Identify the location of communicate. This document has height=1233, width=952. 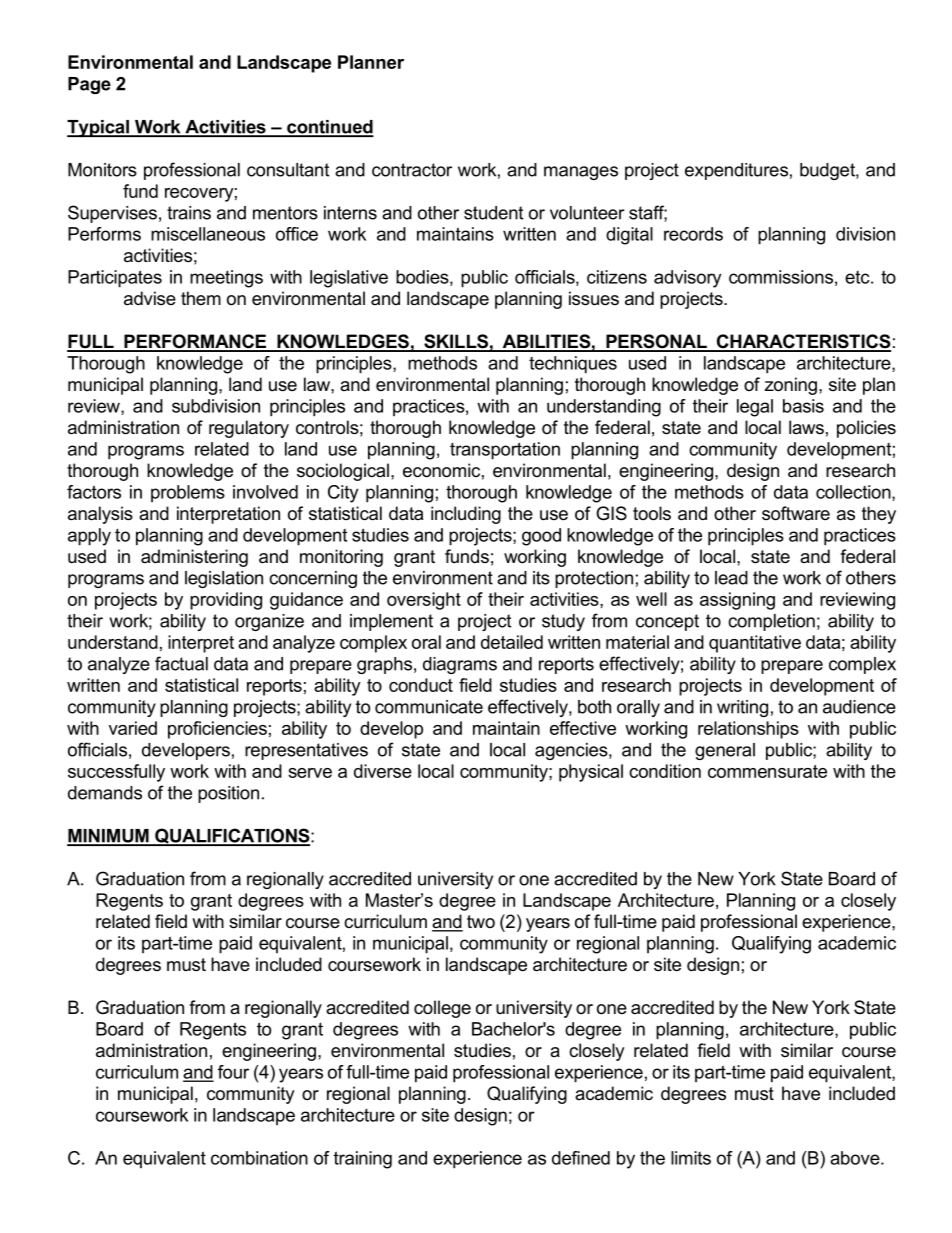
(429, 707).
